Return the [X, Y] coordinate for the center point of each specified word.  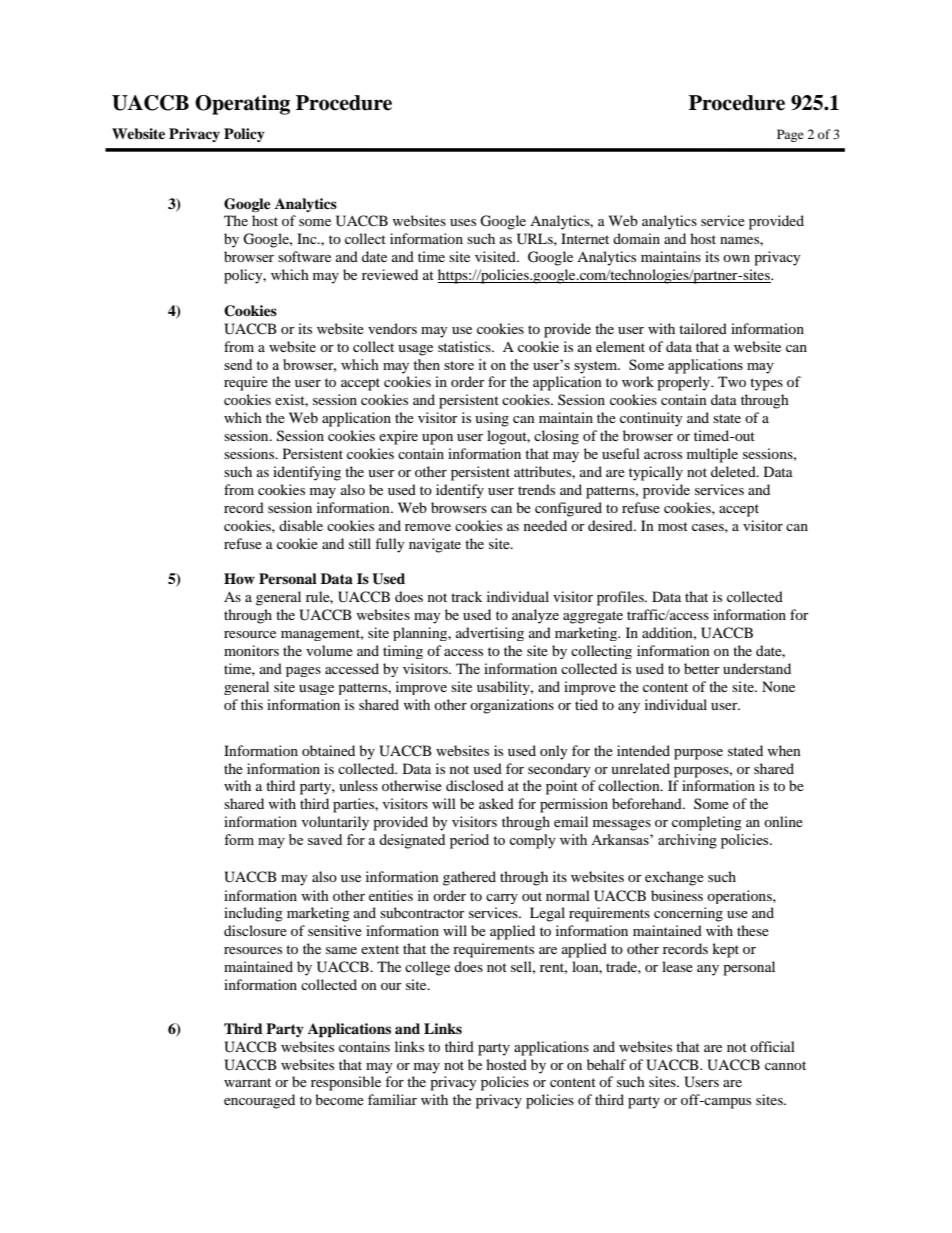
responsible [346, 1083]
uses [463, 222]
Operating [242, 105]
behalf [606, 1064]
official [772, 1046]
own [736, 258]
